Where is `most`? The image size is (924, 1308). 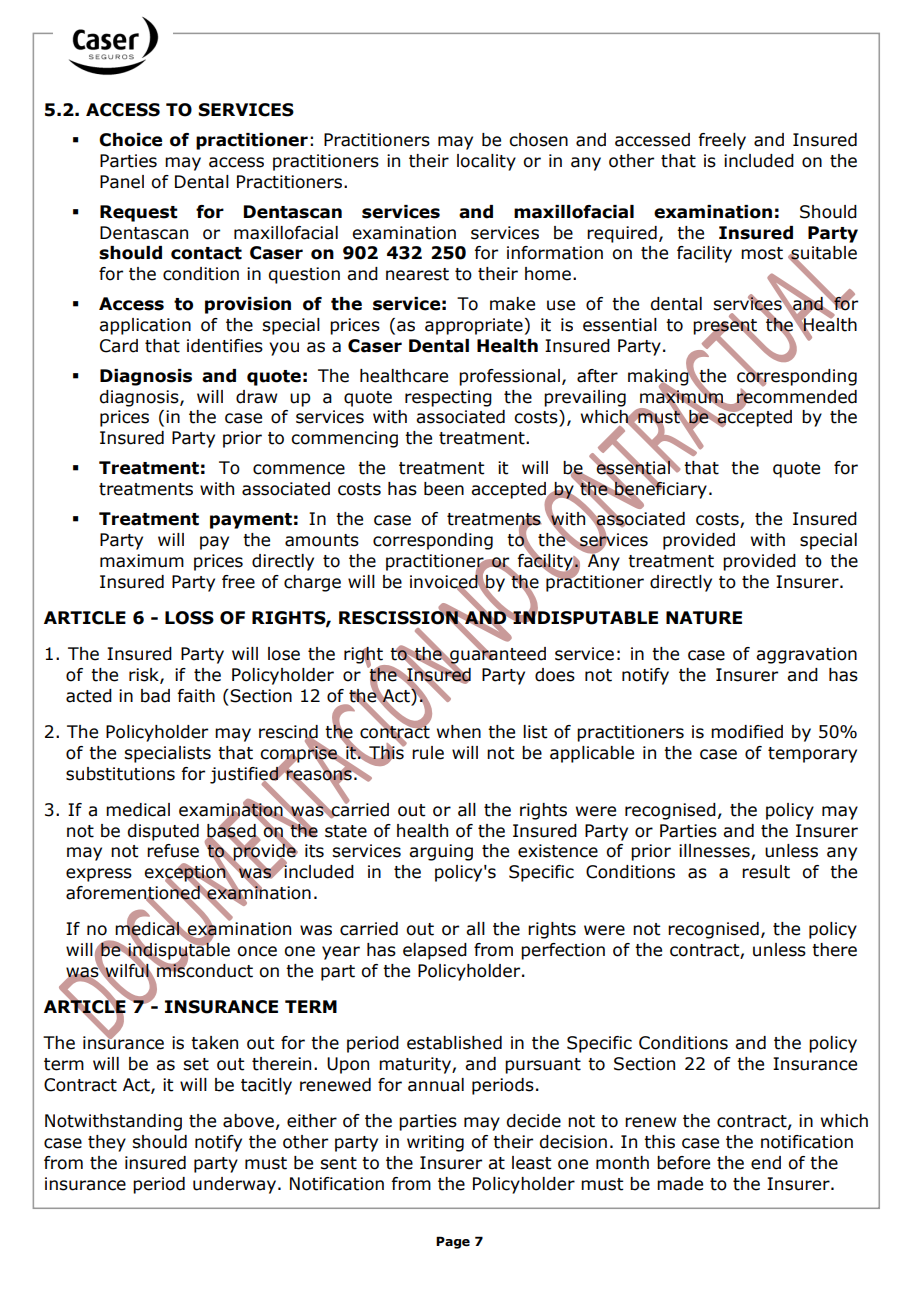
most is located at coordinates (762, 253).
